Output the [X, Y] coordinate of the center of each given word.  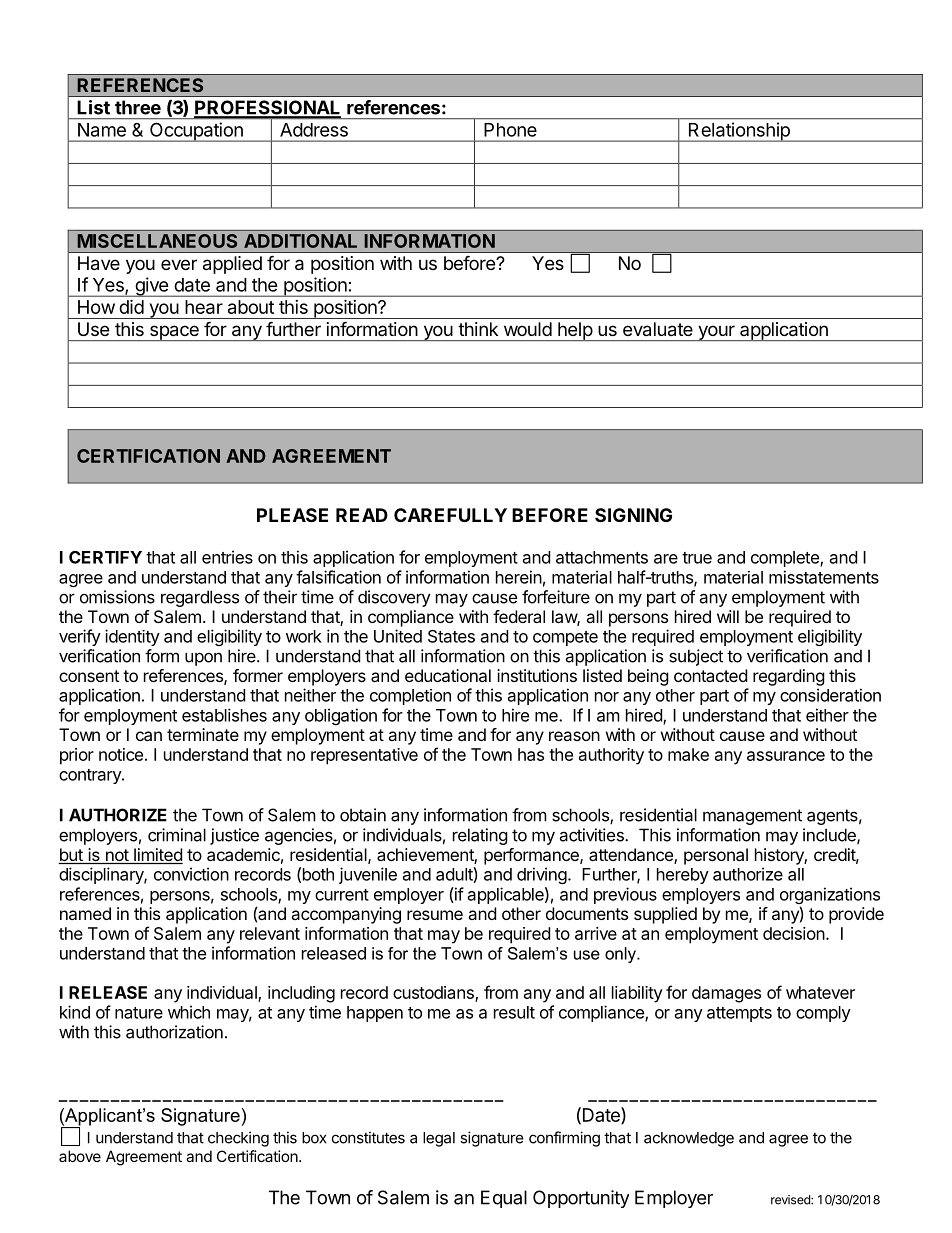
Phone [510, 130]
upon [203, 659]
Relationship [739, 132]
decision [794, 933]
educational [448, 675]
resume [435, 915]
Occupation [196, 132]
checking [238, 1139]
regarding [789, 677]
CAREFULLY [450, 515]
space [174, 333]
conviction [191, 874]
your [716, 333]
